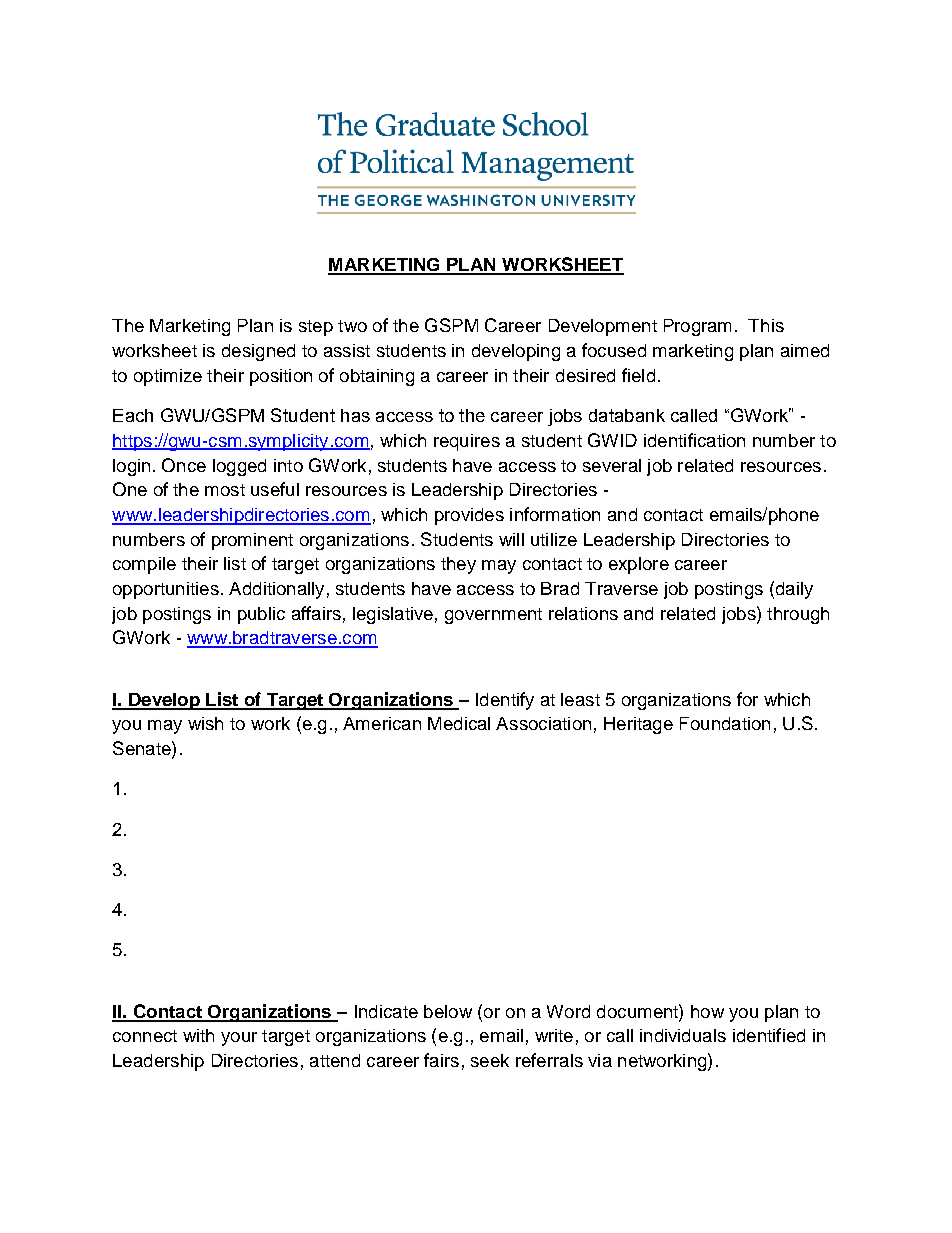  Describe the element at coordinates (382, 723) in the document. I see `American` at that location.
